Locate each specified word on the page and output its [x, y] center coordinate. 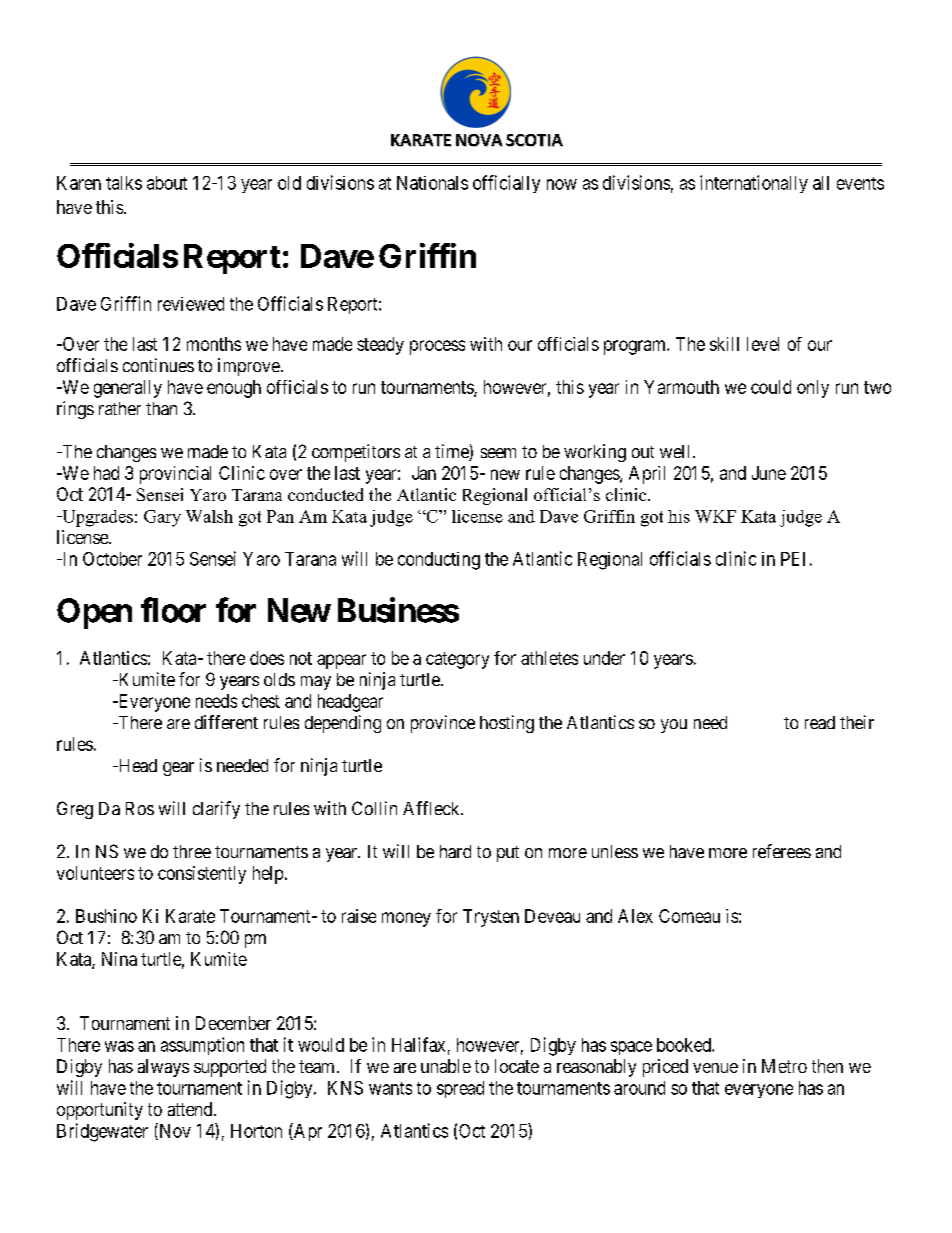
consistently [202, 875]
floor [173, 610]
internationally [754, 184]
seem [498, 453]
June [769, 473]
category [457, 660]
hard [455, 851]
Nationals [432, 183]
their [857, 722]
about [167, 183]
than [161, 408]
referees [782, 851]
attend [191, 1109]
